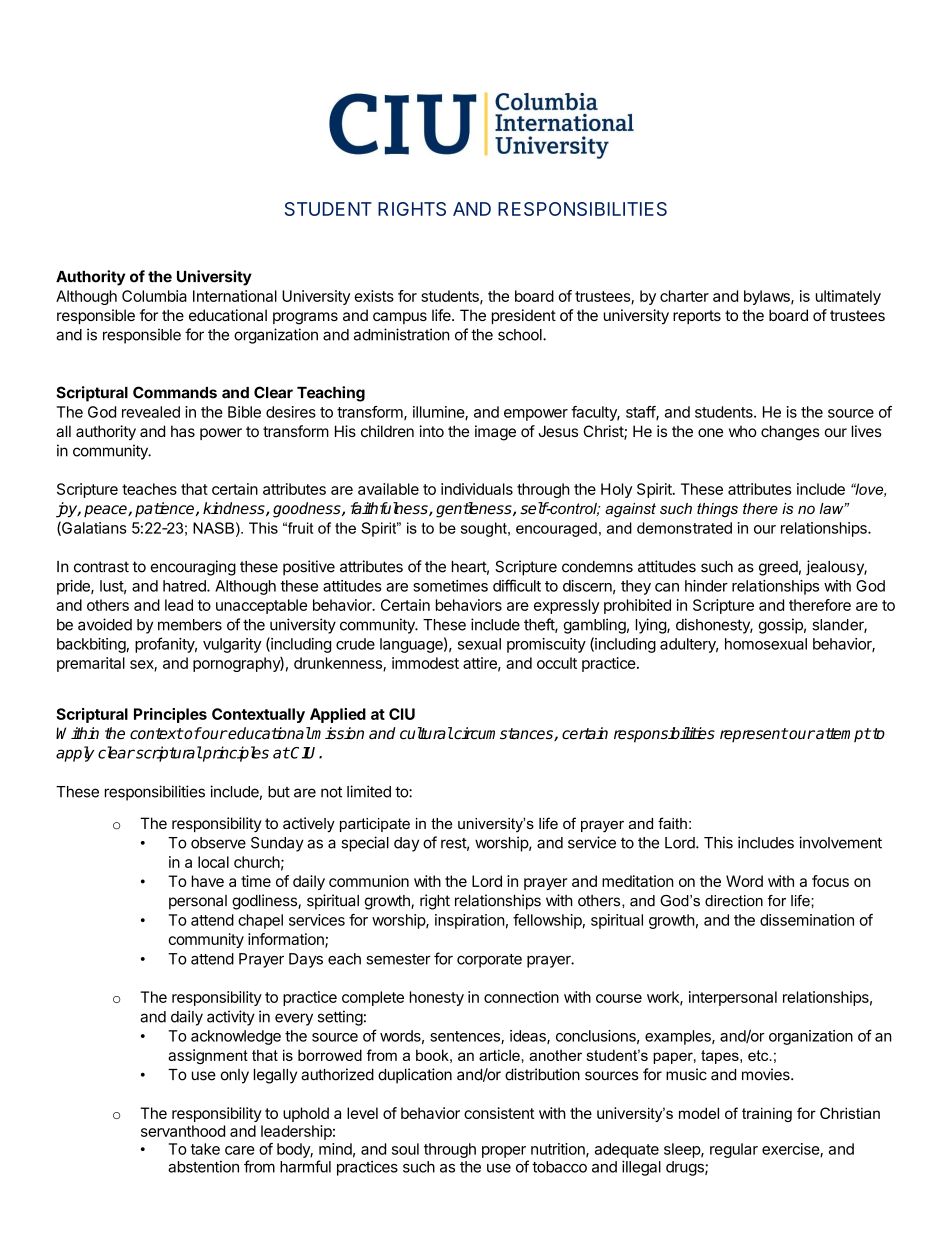 This image has width=952, height=1233. Describe the element at coordinates (205, 1149) in the image. I see `take` at that location.
